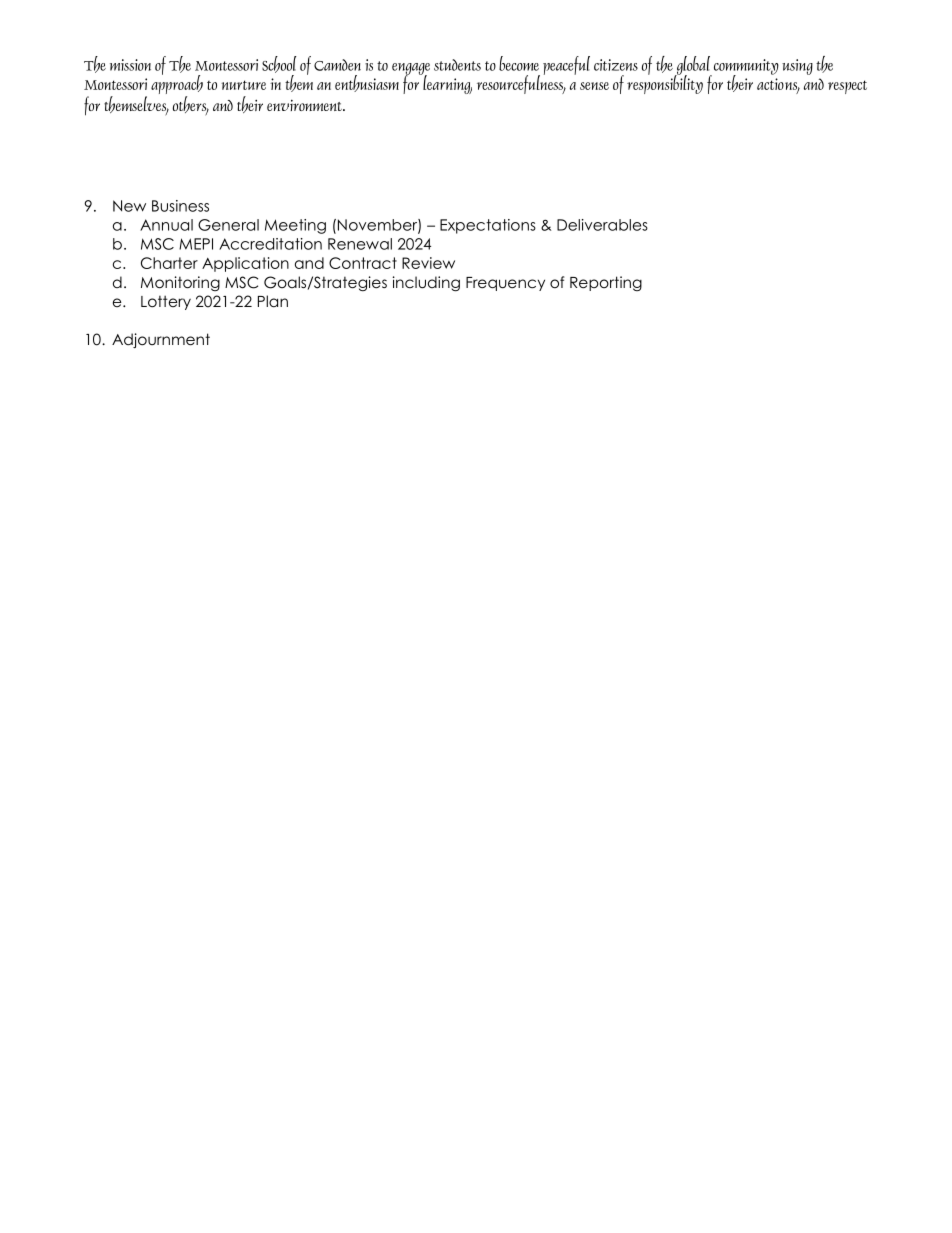 The height and width of the screenshot is (1233, 952). Describe the element at coordinates (279, 64) in the screenshot. I see `School` at that location.
